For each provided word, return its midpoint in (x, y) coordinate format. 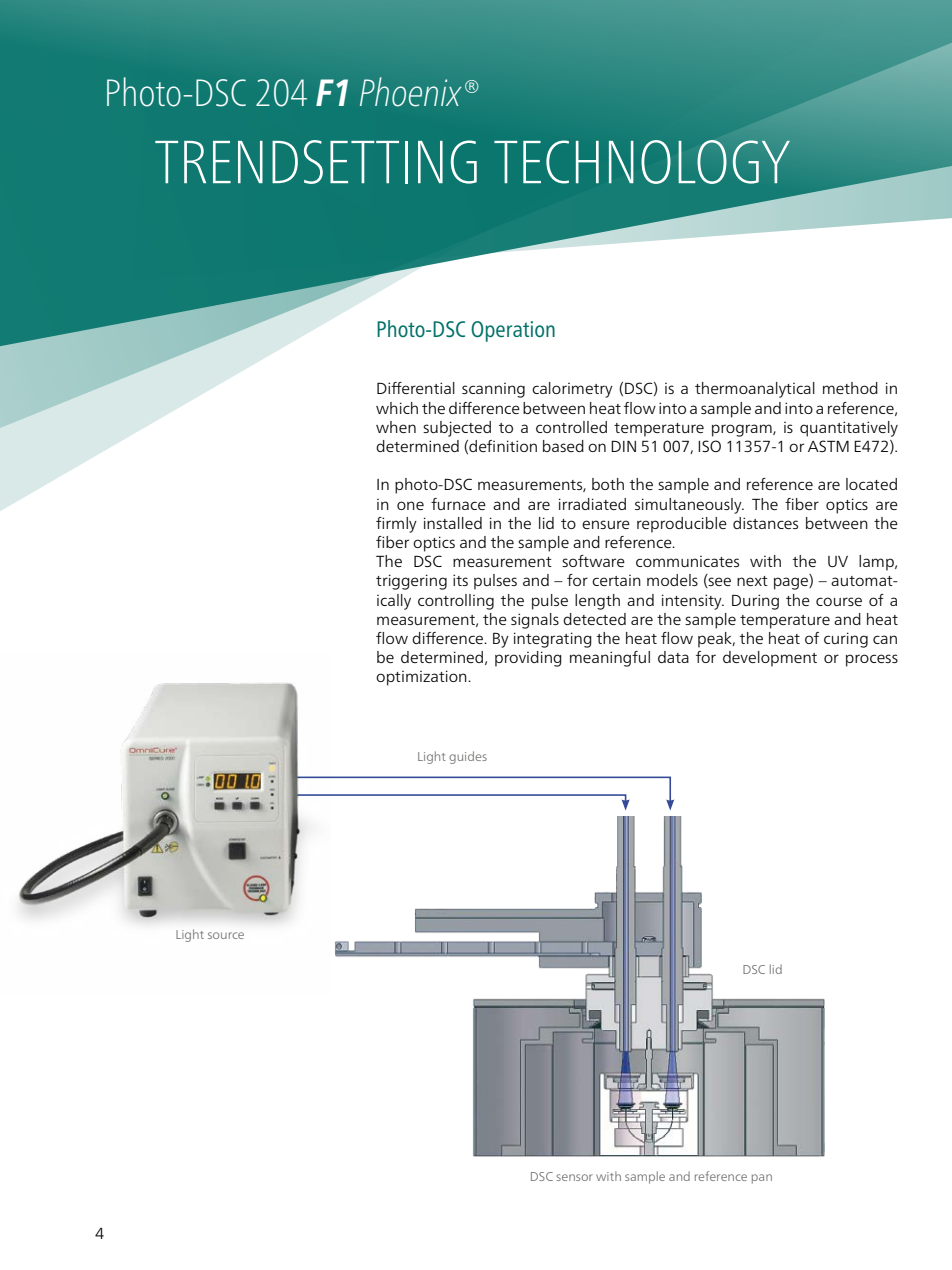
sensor (574, 1177)
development (770, 659)
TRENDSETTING (316, 162)
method (850, 388)
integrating (553, 640)
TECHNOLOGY (642, 162)
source (226, 935)
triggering (411, 582)
